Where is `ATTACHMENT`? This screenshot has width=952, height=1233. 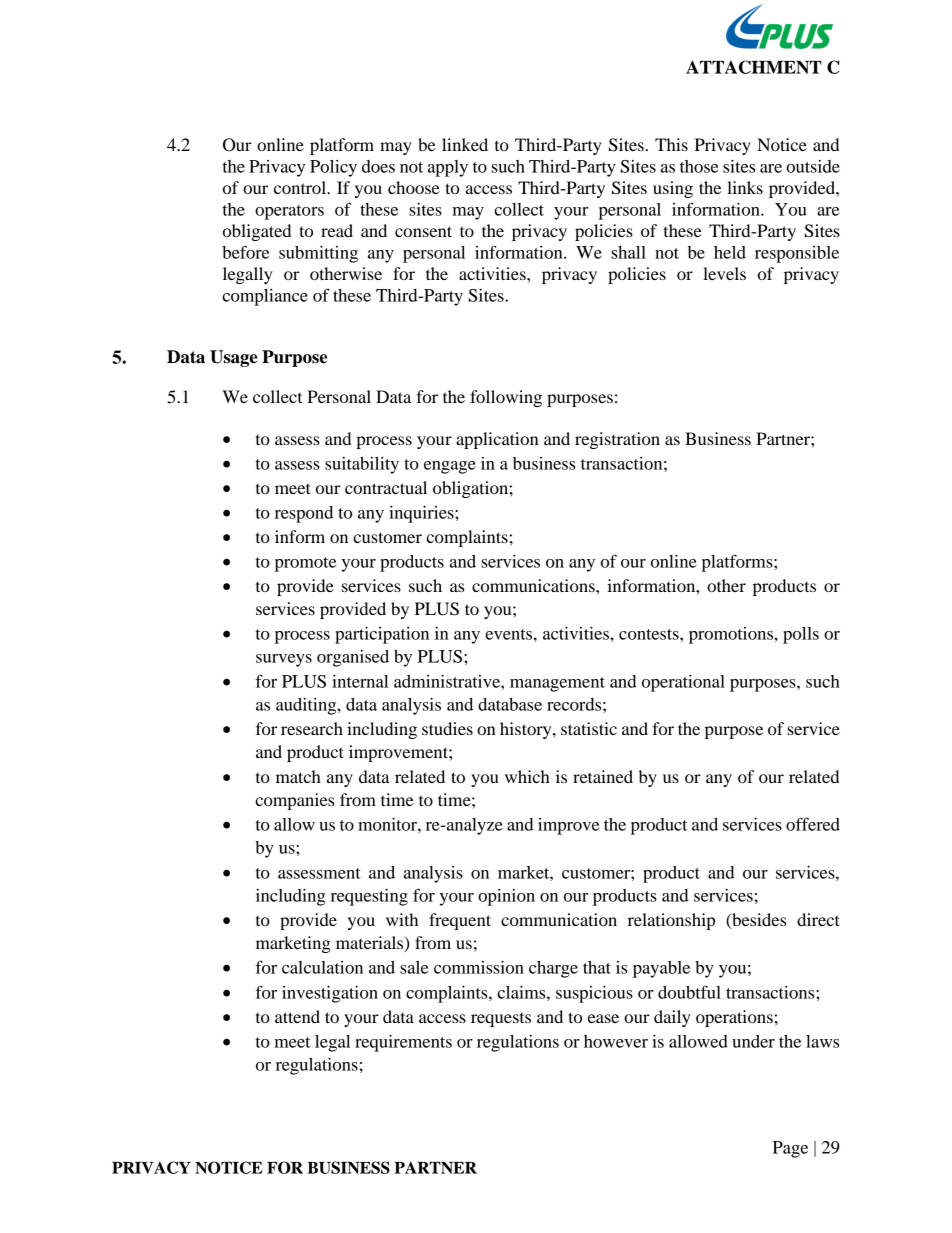 ATTACHMENT is located at coordinates (754, 67).
